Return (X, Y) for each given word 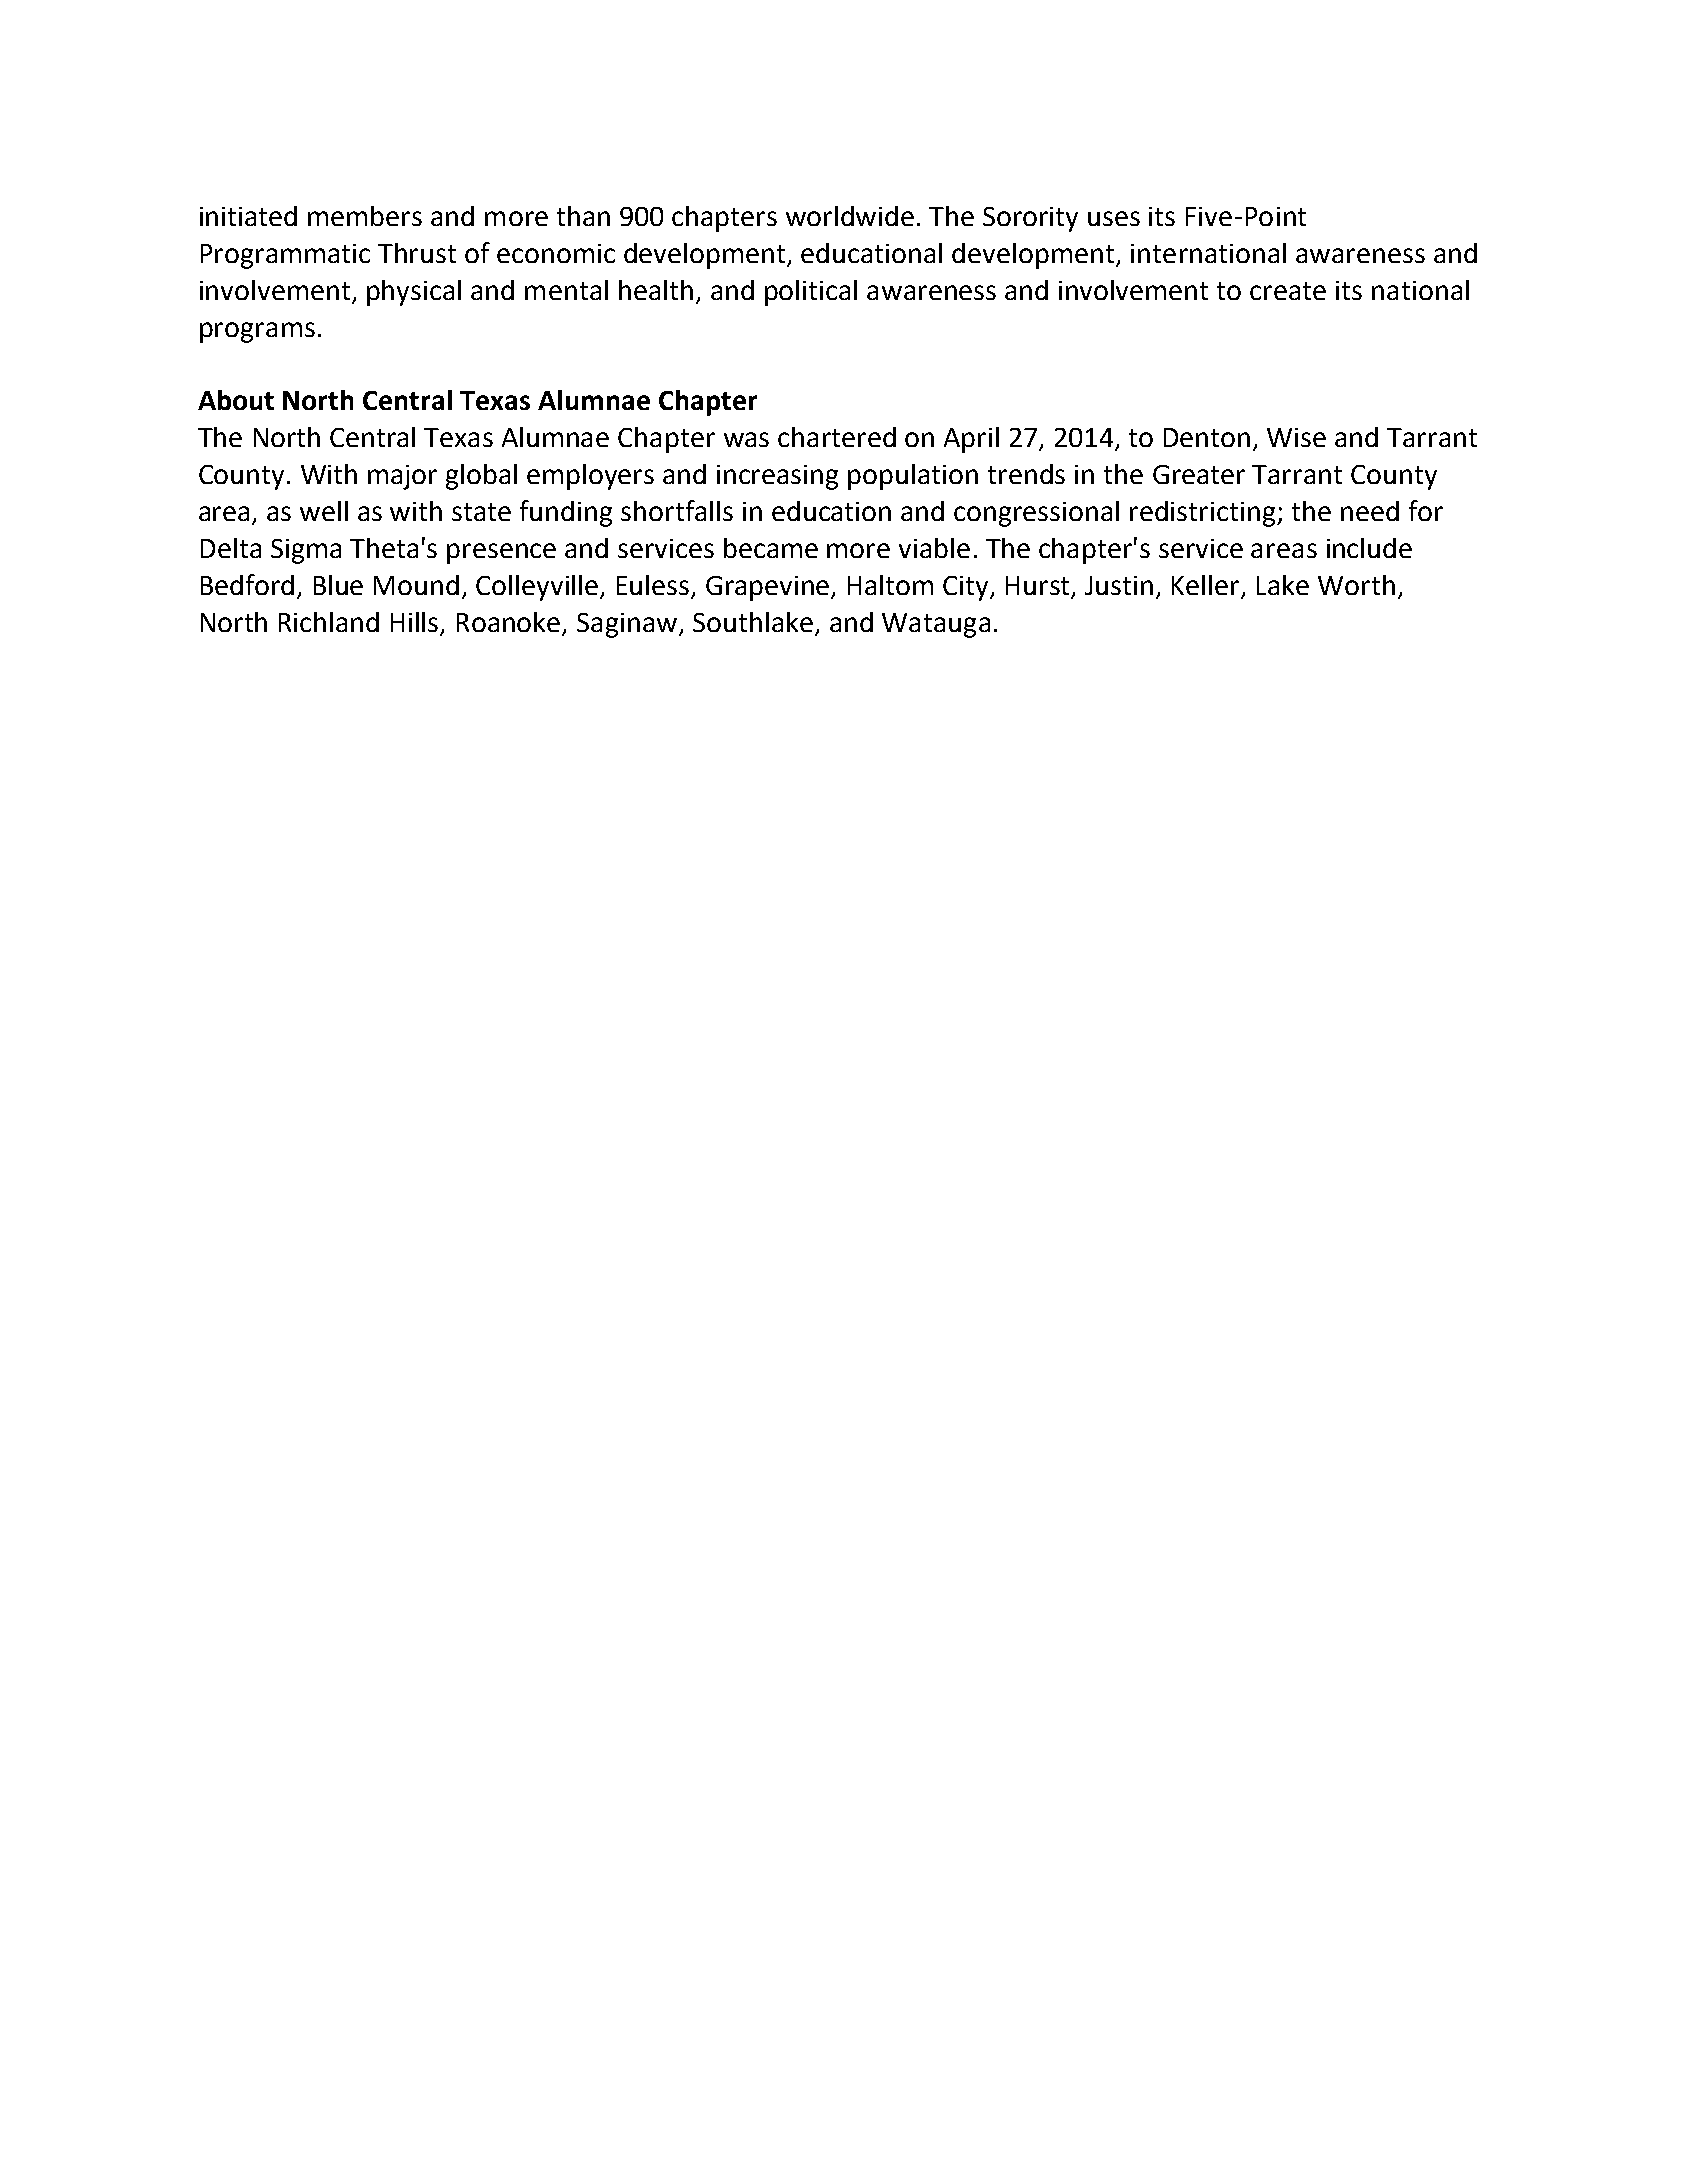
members (365, 216)
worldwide (850, 216)
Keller (1207, 586)
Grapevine (769, 588)
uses (1114, 218)
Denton (1207, 437)
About (236, 400)
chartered (837, 437)
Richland (329, 622)
